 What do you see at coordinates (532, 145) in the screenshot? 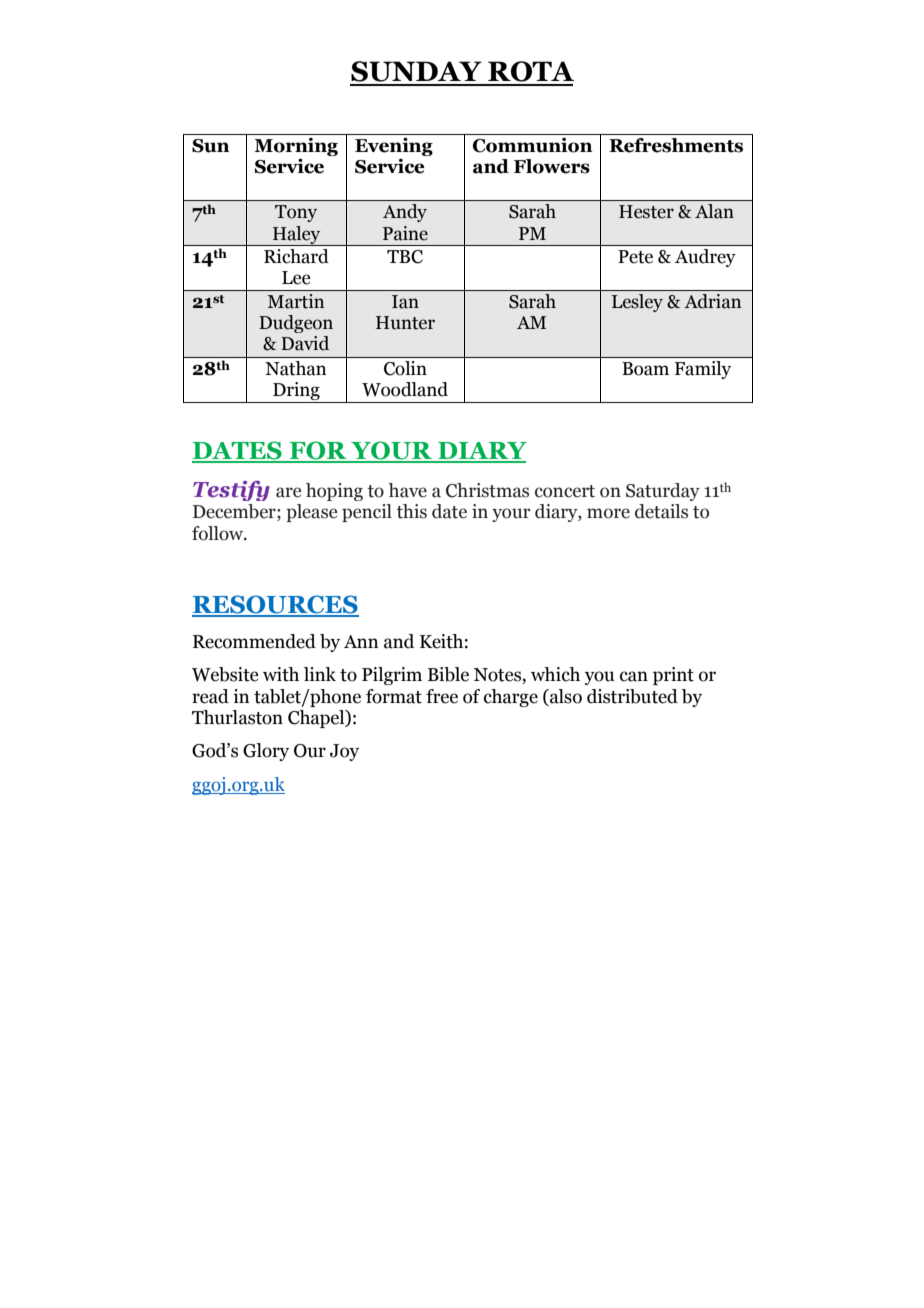
I see `Communion` at bounding box center [532, 145].
